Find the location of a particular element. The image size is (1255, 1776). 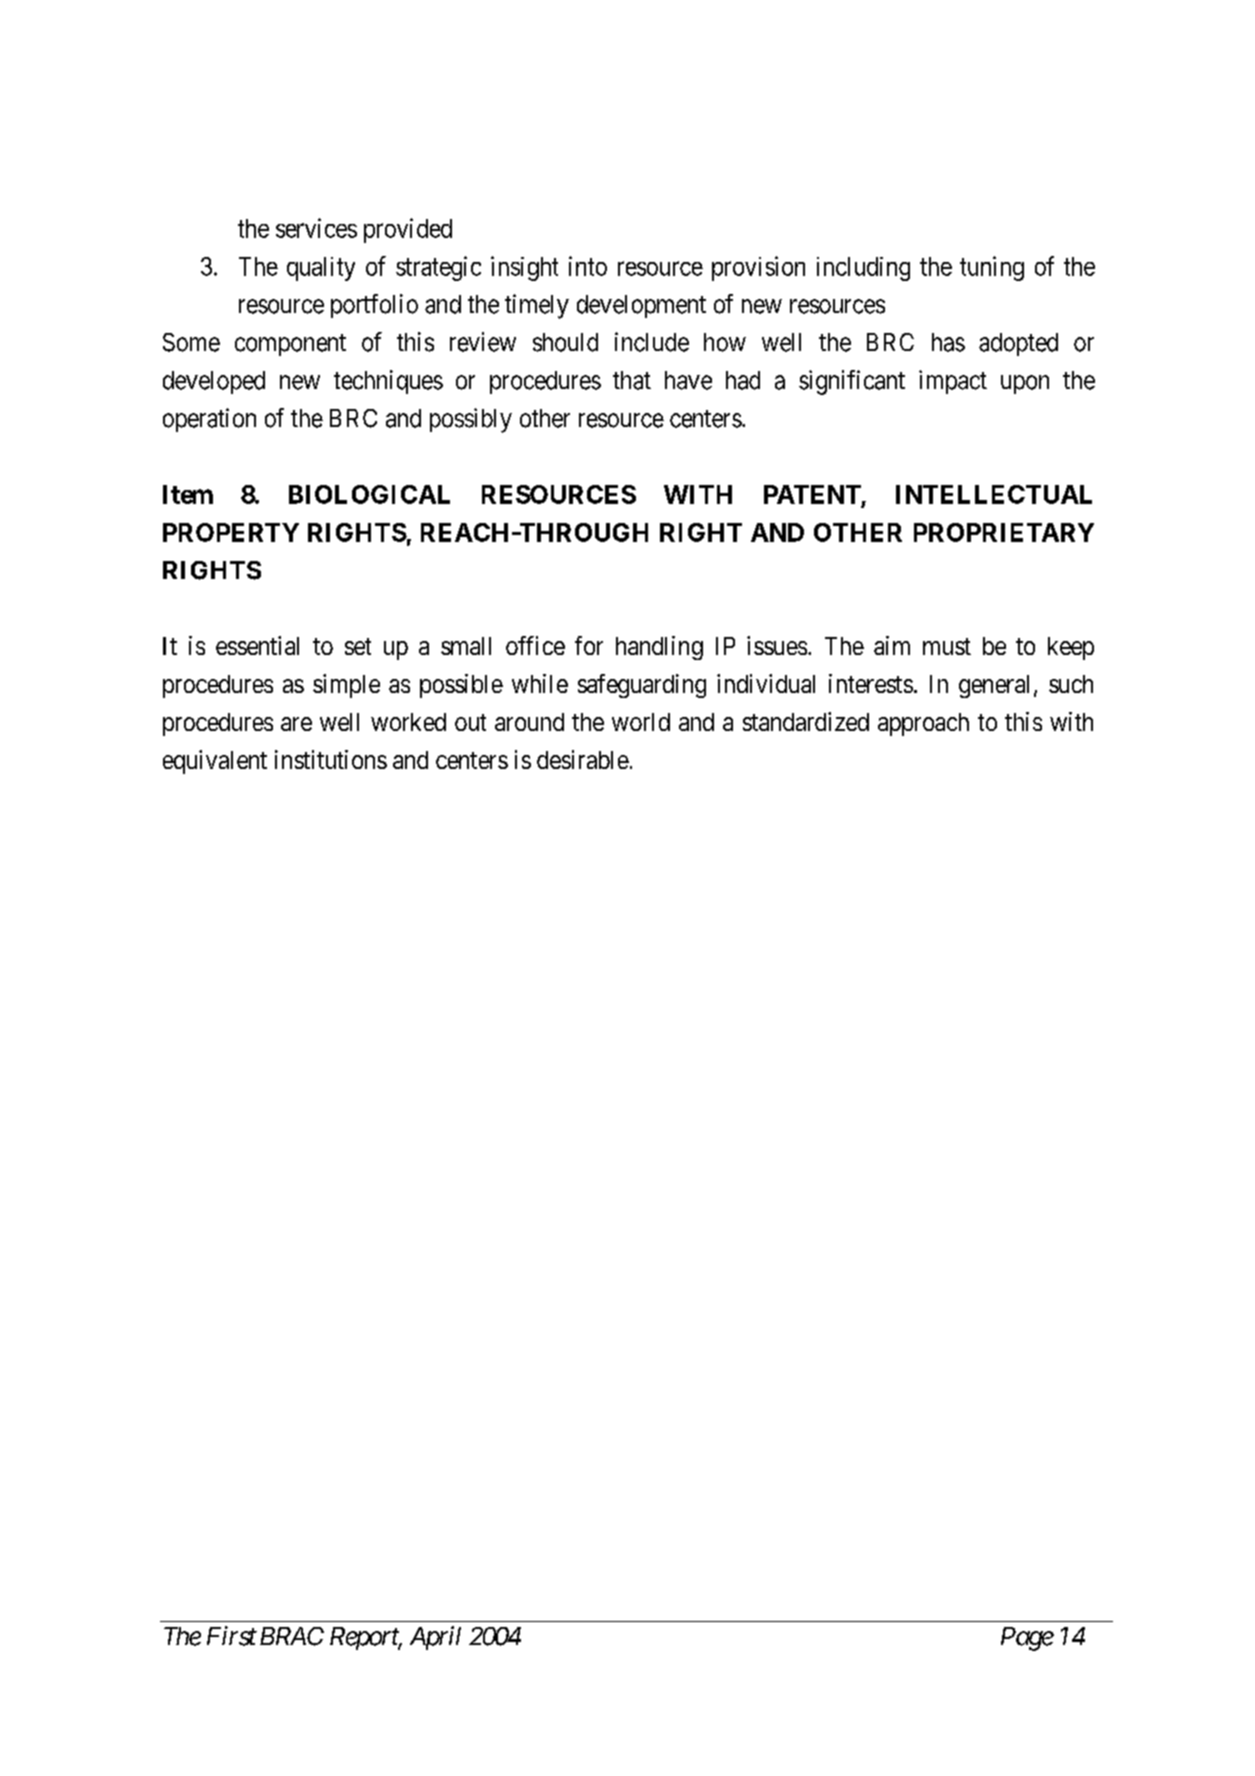

handling is located at coordinates (659, 648).
